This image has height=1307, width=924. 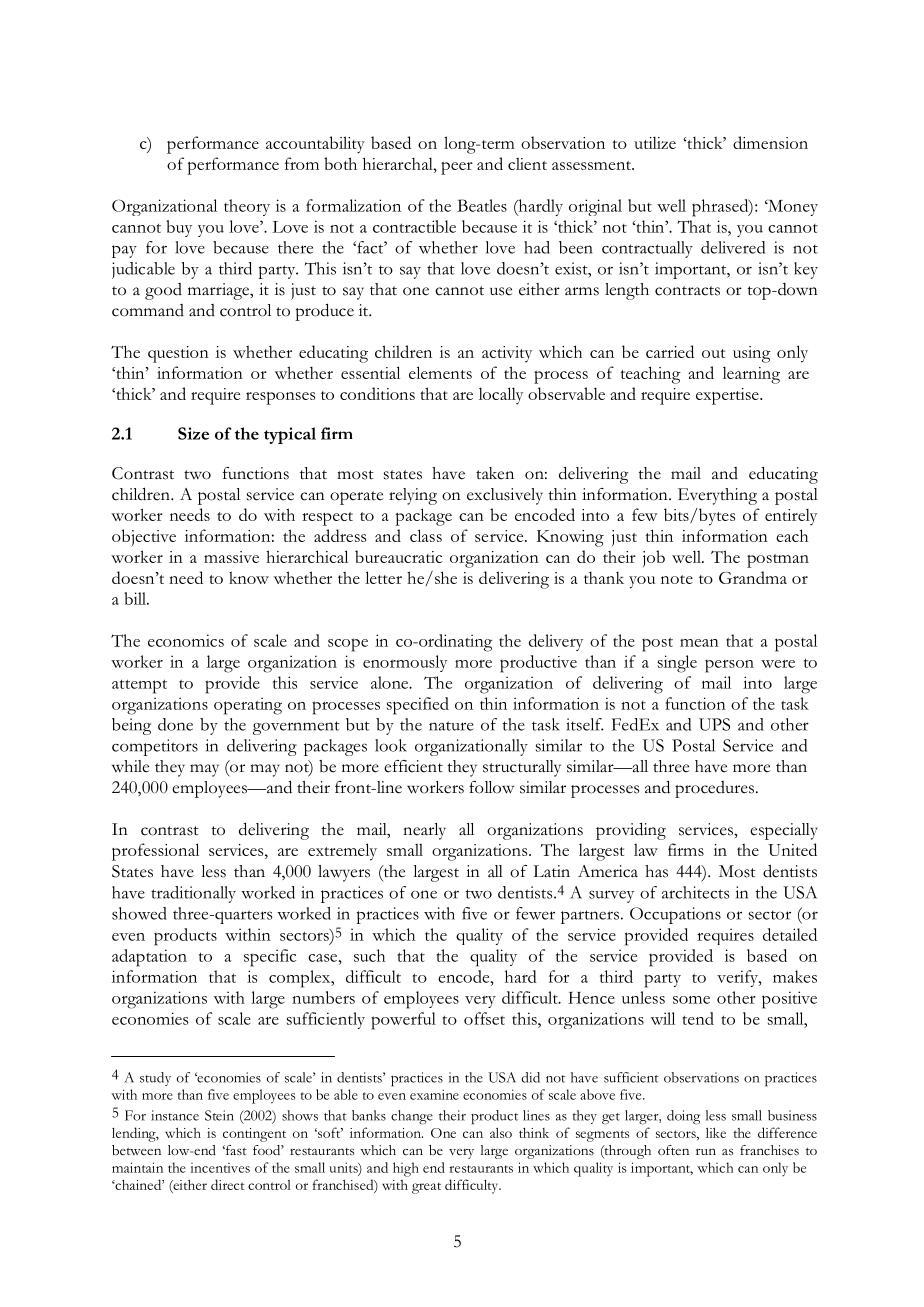 I want to click on architects, so click(x=695, y=892).
